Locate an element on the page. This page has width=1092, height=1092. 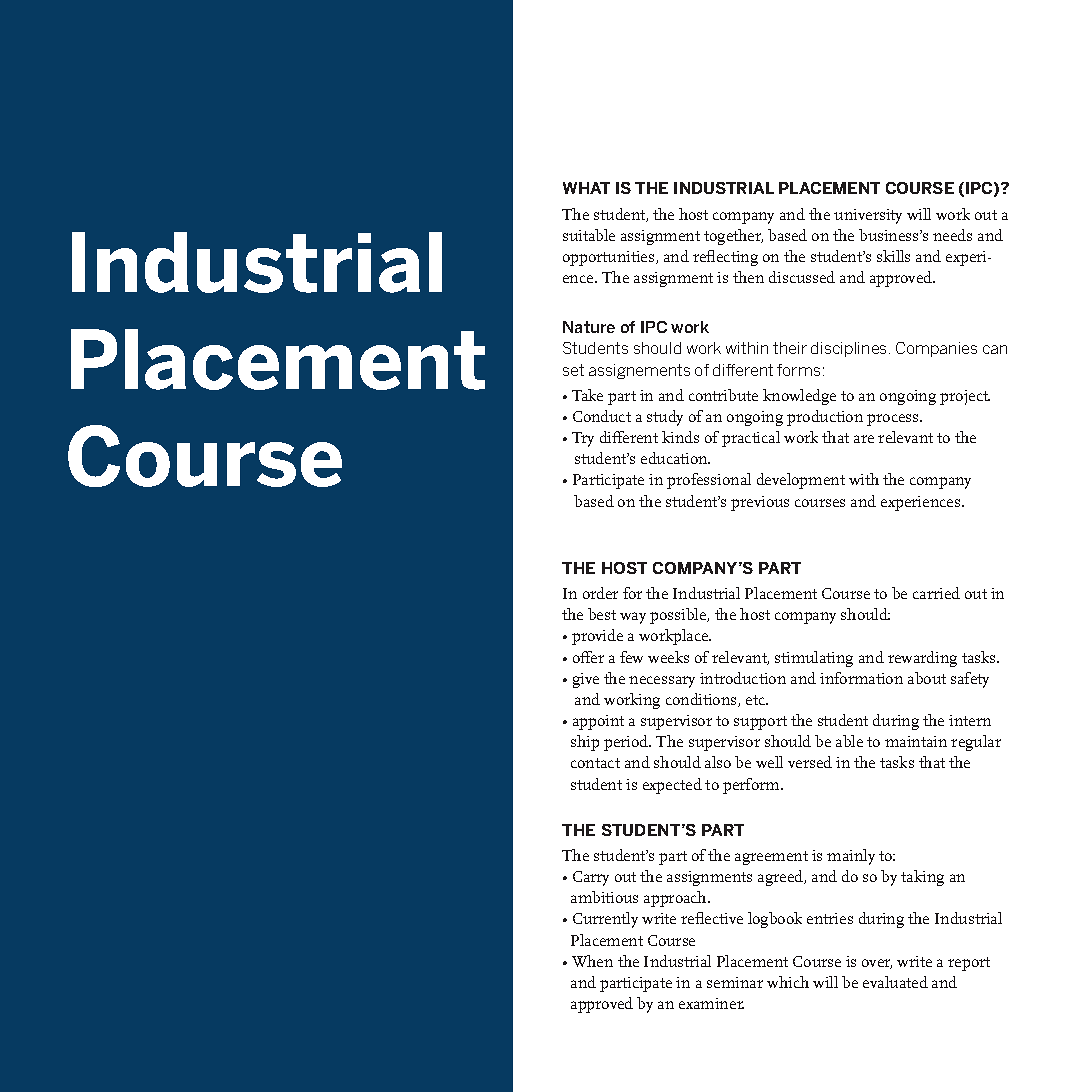
WHAT is located at coordinates (586, 188).
